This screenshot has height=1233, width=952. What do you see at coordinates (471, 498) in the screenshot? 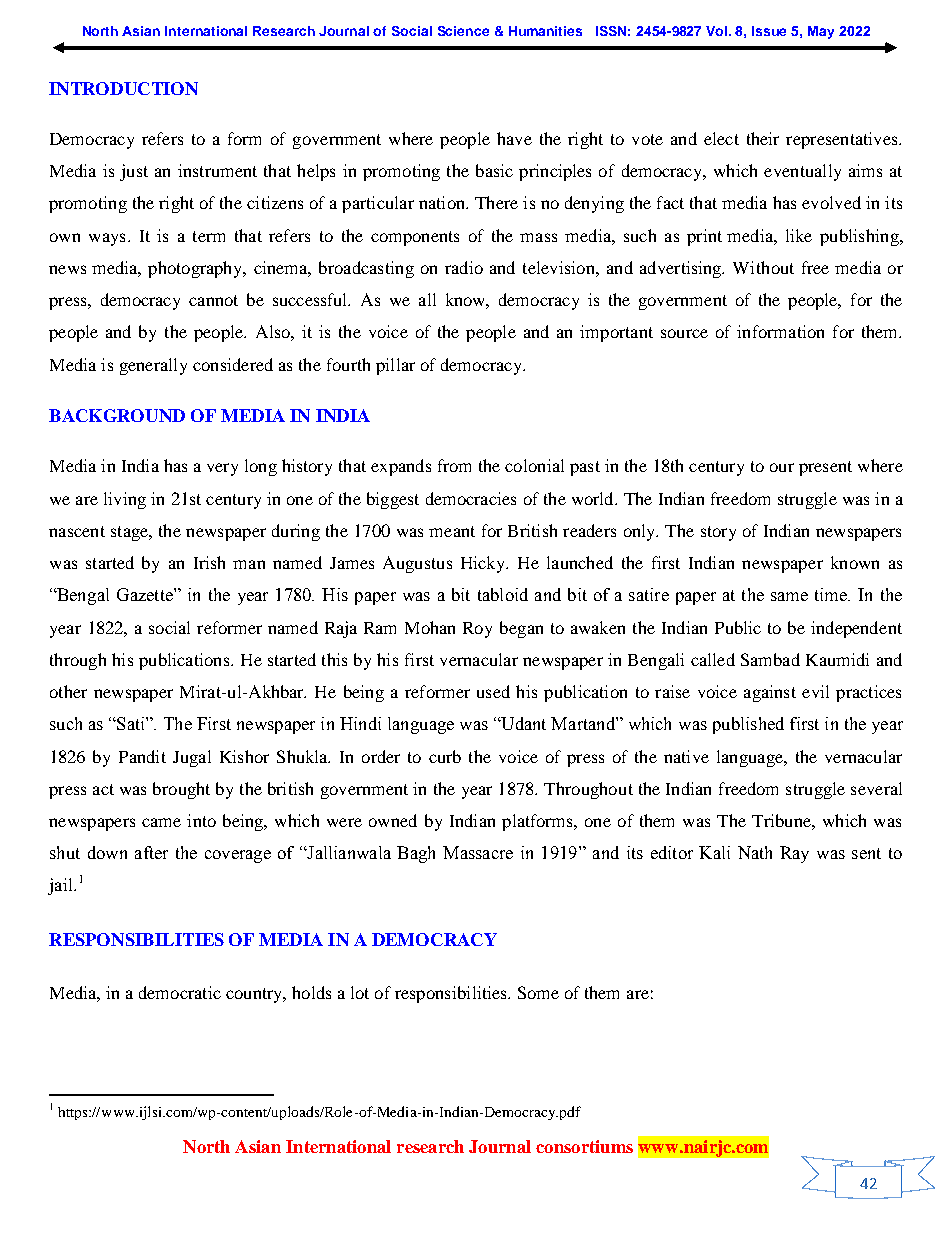
I see `democracies` at bounding box center [471, 498].
